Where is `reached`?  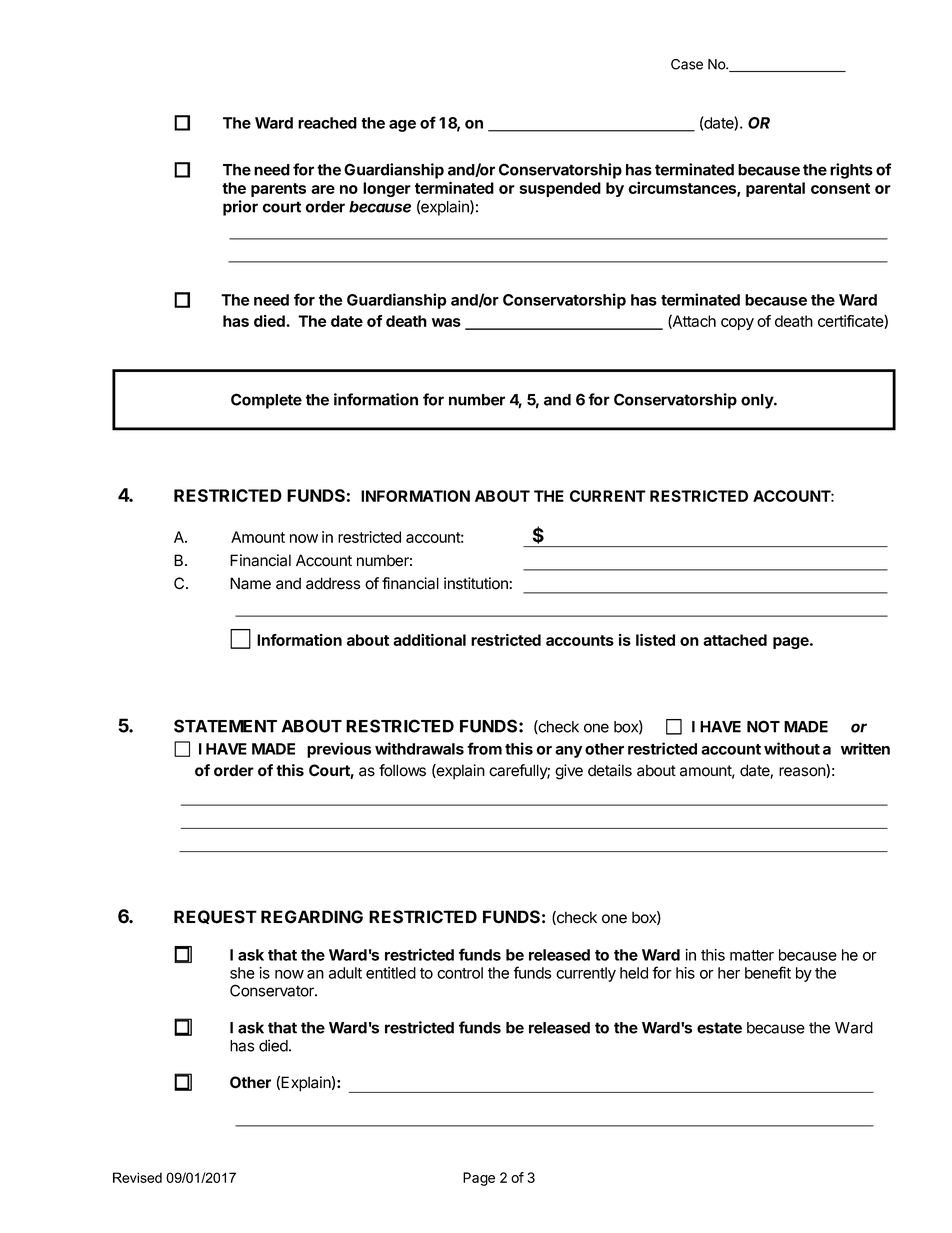 reached is located at coordinates (327, 123).
